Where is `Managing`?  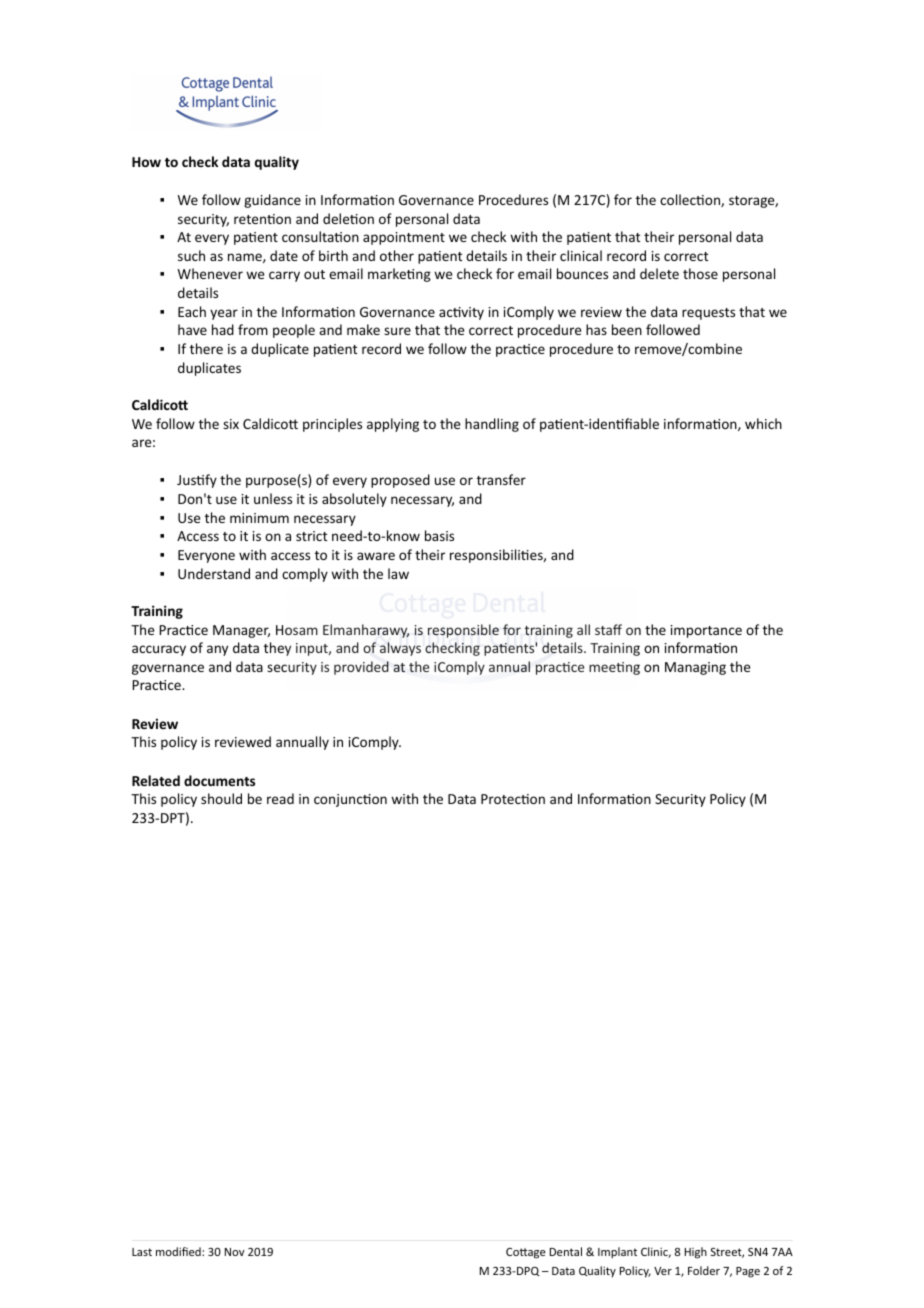 Managing is located at coordinates (695, 668).
